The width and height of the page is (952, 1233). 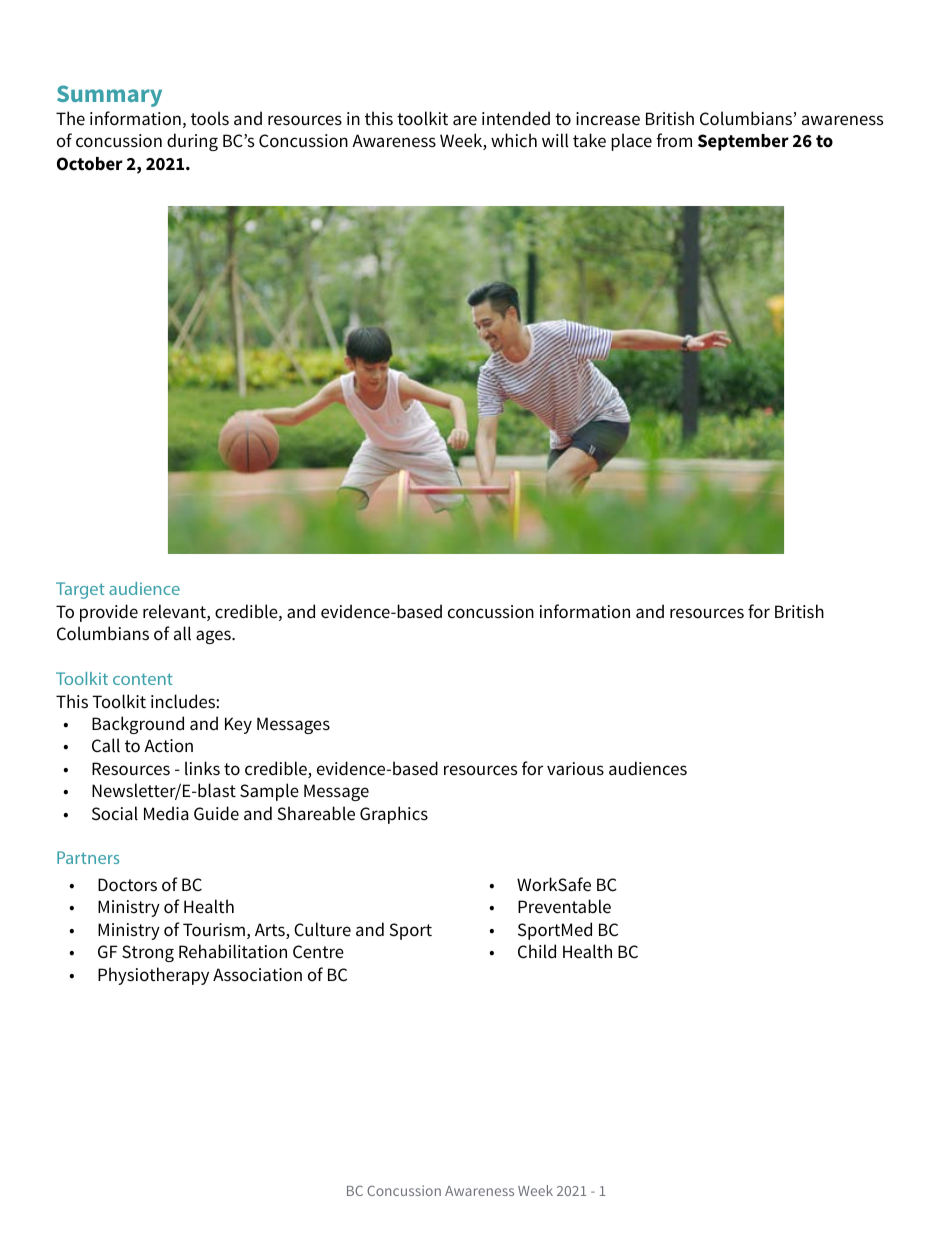 What do you see at coordinates (148, 953) in the page?
I see `Strong` at bounding box center [148, 953].
